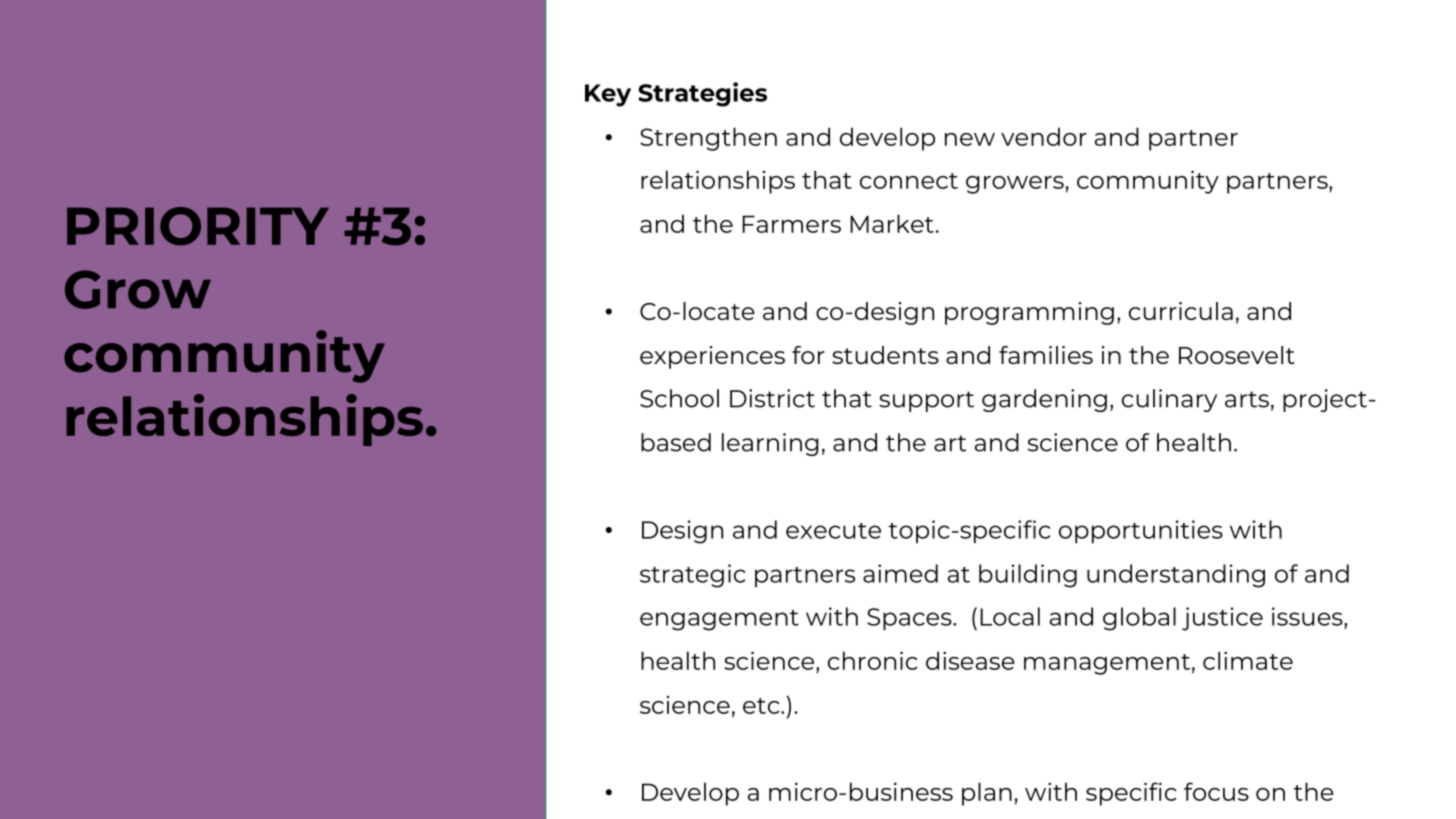 This page has width=1456, height=819. I want to click on experiences, so click(712, 357).
